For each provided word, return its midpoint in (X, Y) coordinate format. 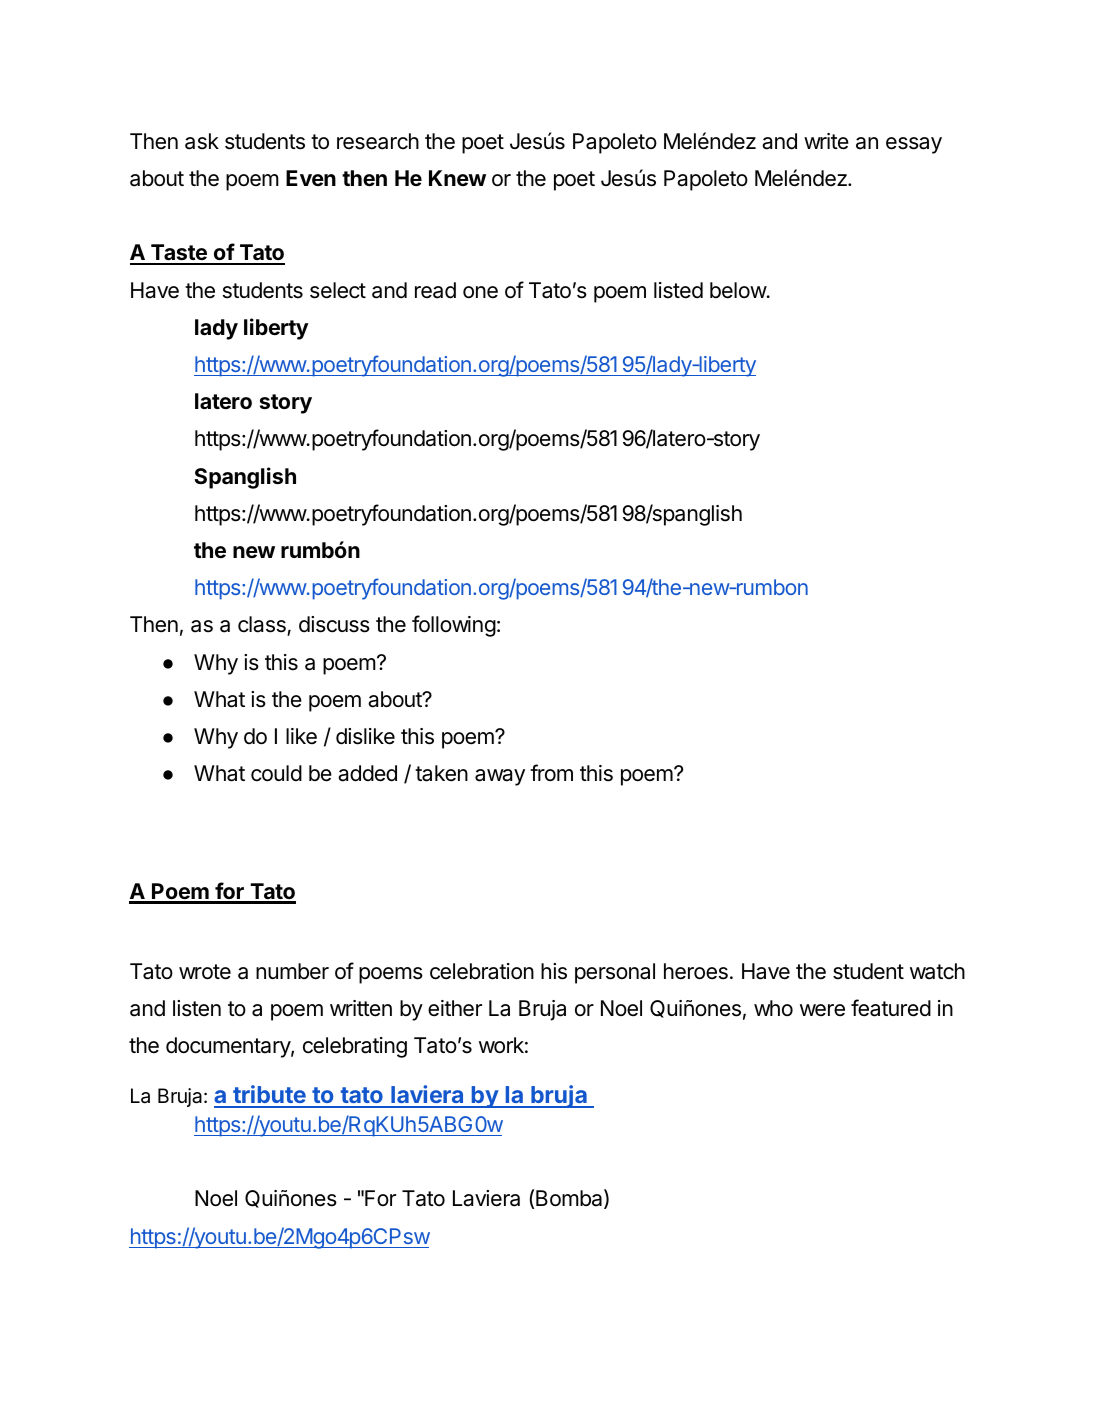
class (263, 626)
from (551, 773)
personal (615, 973)
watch (937, 971)
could (276, 773)
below (739, 290)
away (500, 777)
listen (197, 1008)
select (338, 290)
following (454, 626)
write (826, 141)
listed (678, 290)
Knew (457, 178)
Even (311, 178)
